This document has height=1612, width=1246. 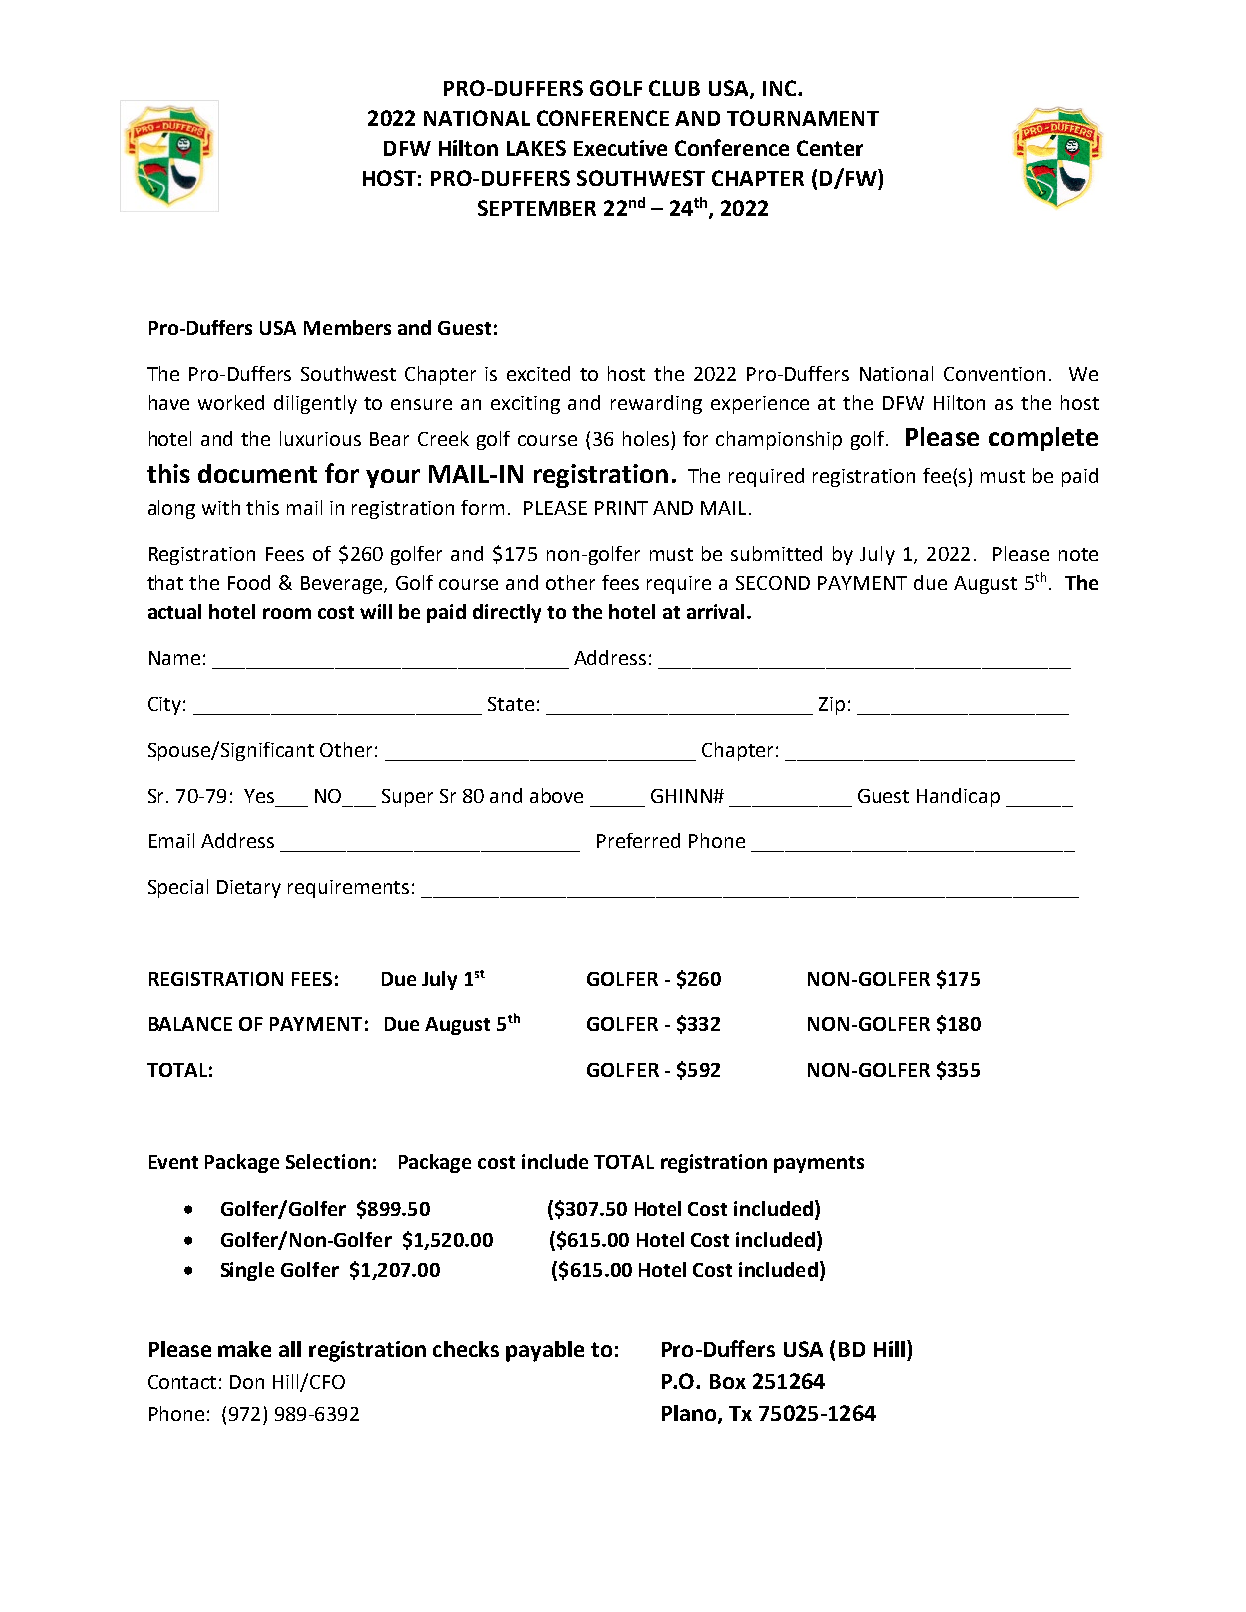 What do you see at coordinates (728, 1381) in the document?
I see `Box` at bounding box center [728, 1381].
